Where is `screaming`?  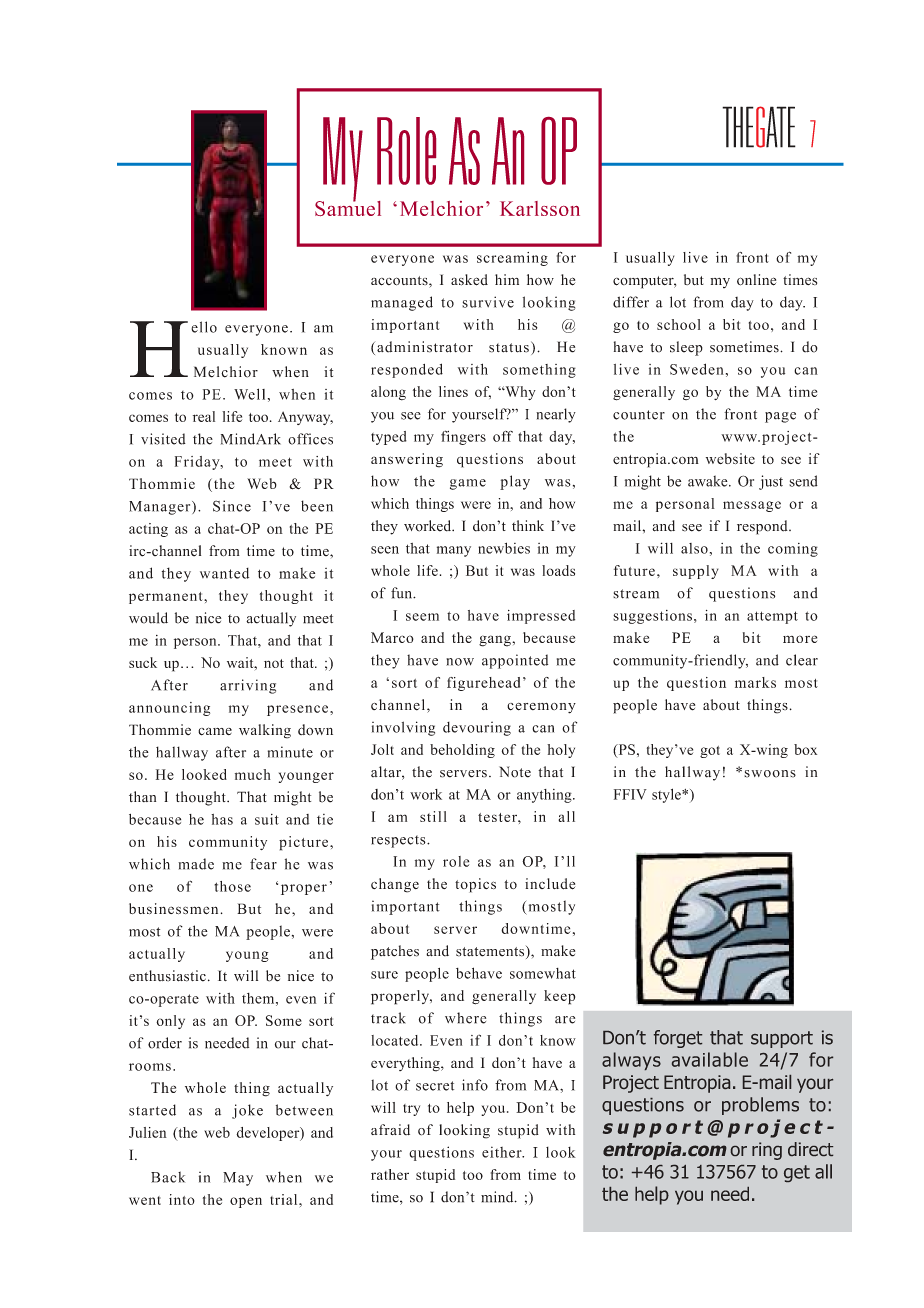 screaming is located at coordinates (512, 259).
